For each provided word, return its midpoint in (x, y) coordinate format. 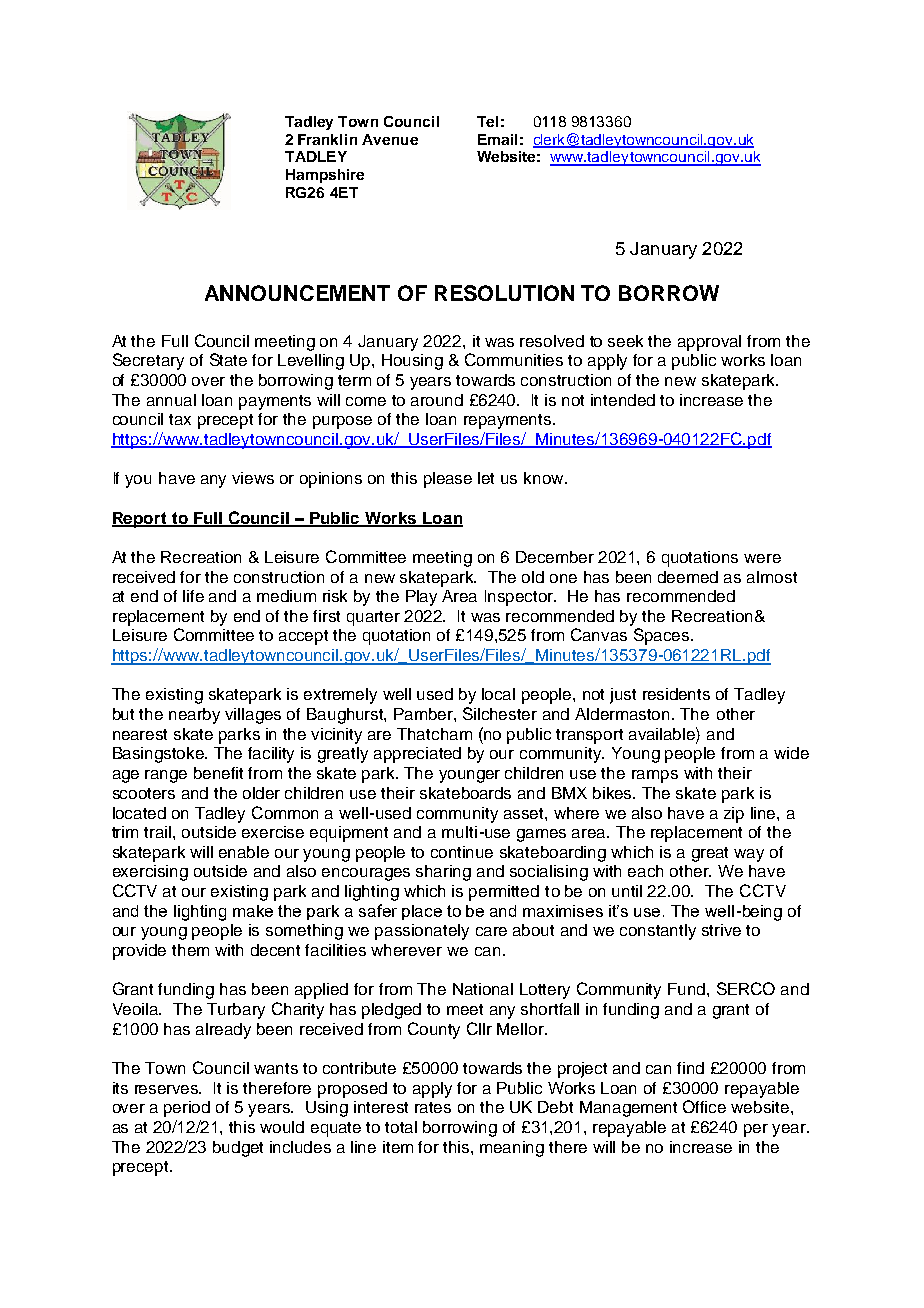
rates (433, 1107)
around (437, 400)
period (187, 1109)
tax (180, 419)
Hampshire (325, 176)
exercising (150, 873)
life (193, 596)
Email (497, 139)
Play (421, 598)
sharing (443, 873)
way (749, 855)
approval (709, 343)
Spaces (663, 636)
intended (623, 400)
